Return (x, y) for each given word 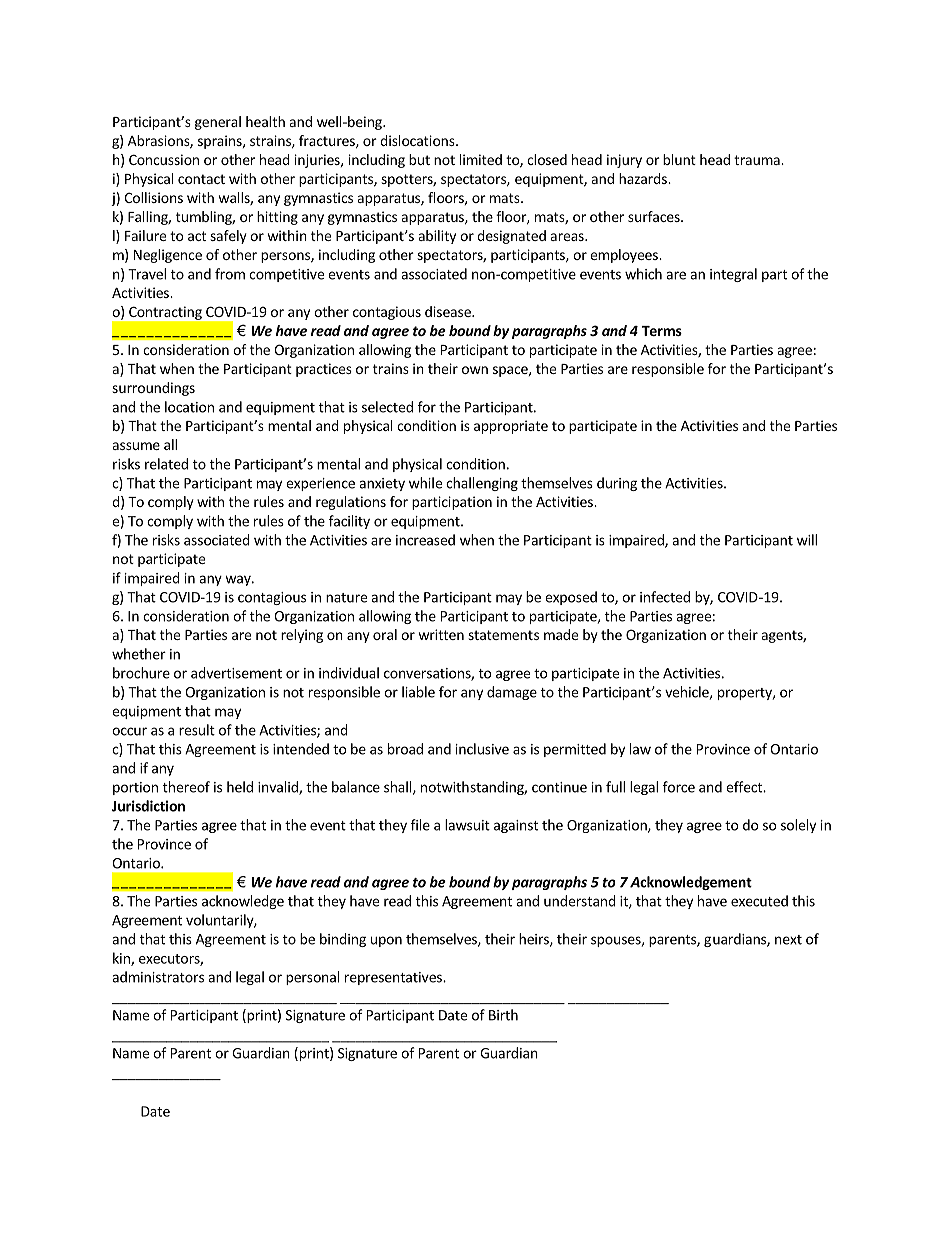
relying (302, 636)
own (475, 370)
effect (745, 787)
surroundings (153, 389)
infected (665, 597)
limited (481, 159)
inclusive (482, 749)
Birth (503, 1015)
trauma (758, 160)
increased (425, 540)
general (218, 123)
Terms (662, 331)
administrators (158, 977)
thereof (186, 787)
